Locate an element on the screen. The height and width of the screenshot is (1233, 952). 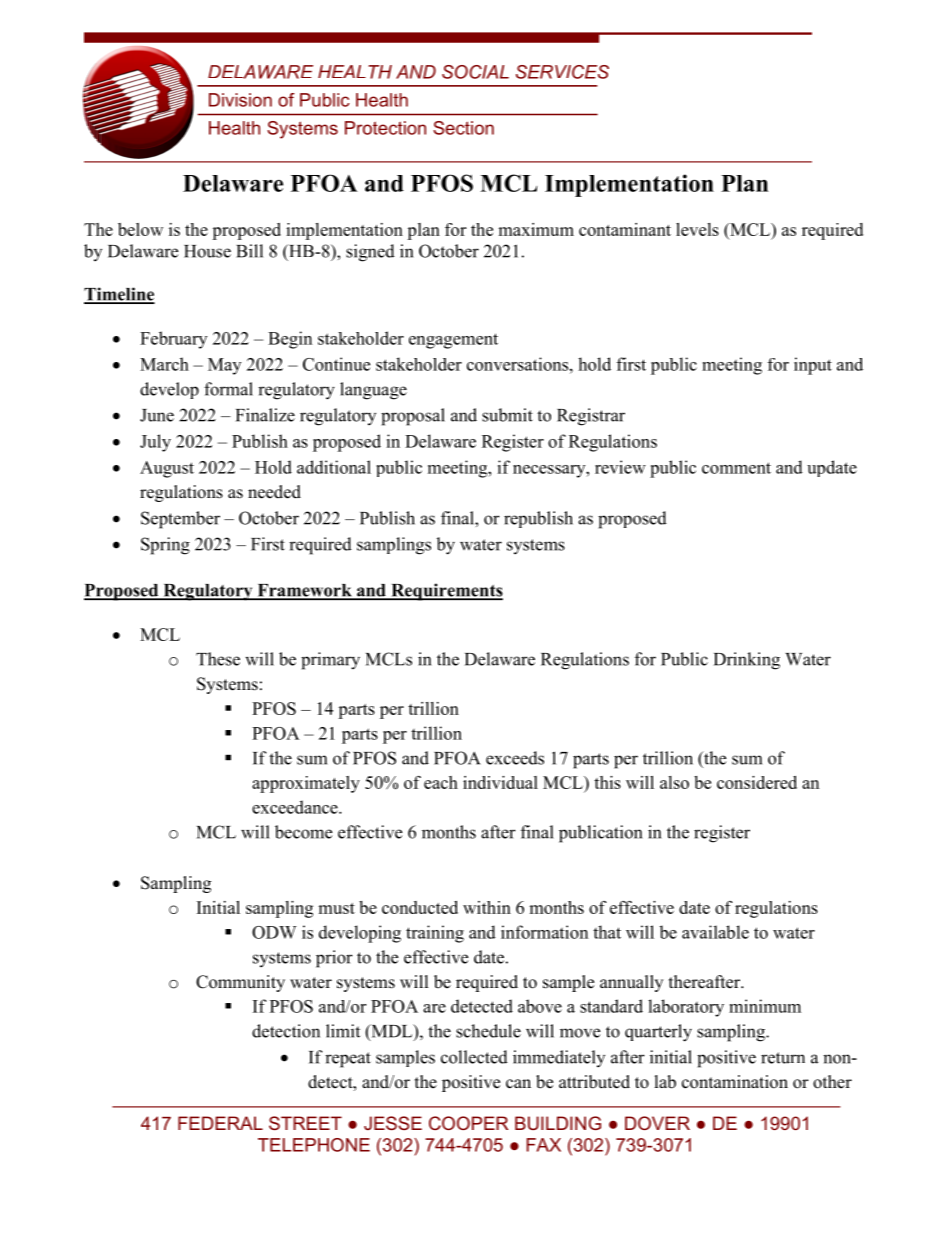
engagement is located at coordinates (453, 341).
